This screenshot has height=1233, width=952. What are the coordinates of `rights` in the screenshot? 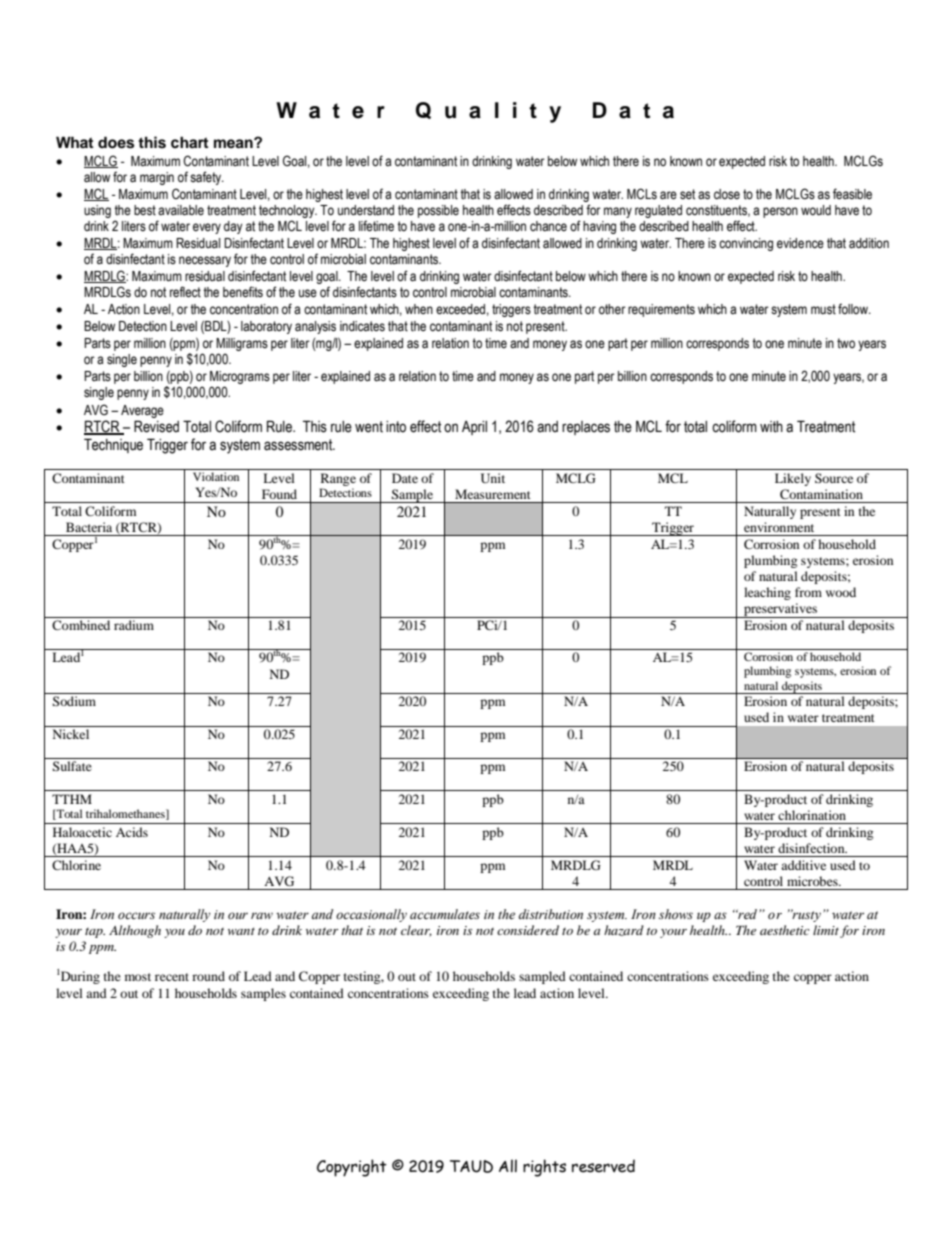 It's located at (544, 1168).
